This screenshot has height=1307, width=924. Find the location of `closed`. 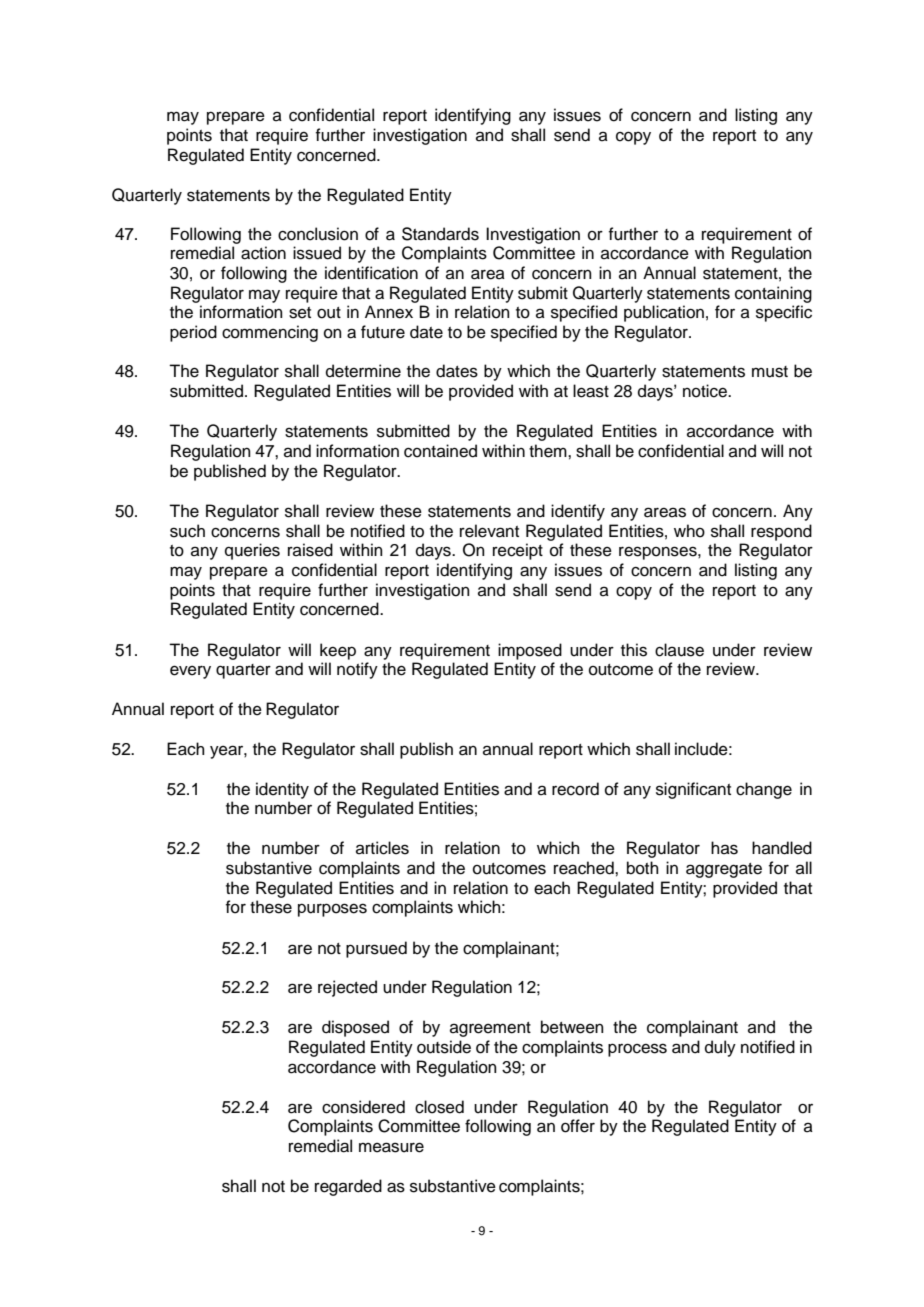

closed is located at coordinates (439, 1107).
